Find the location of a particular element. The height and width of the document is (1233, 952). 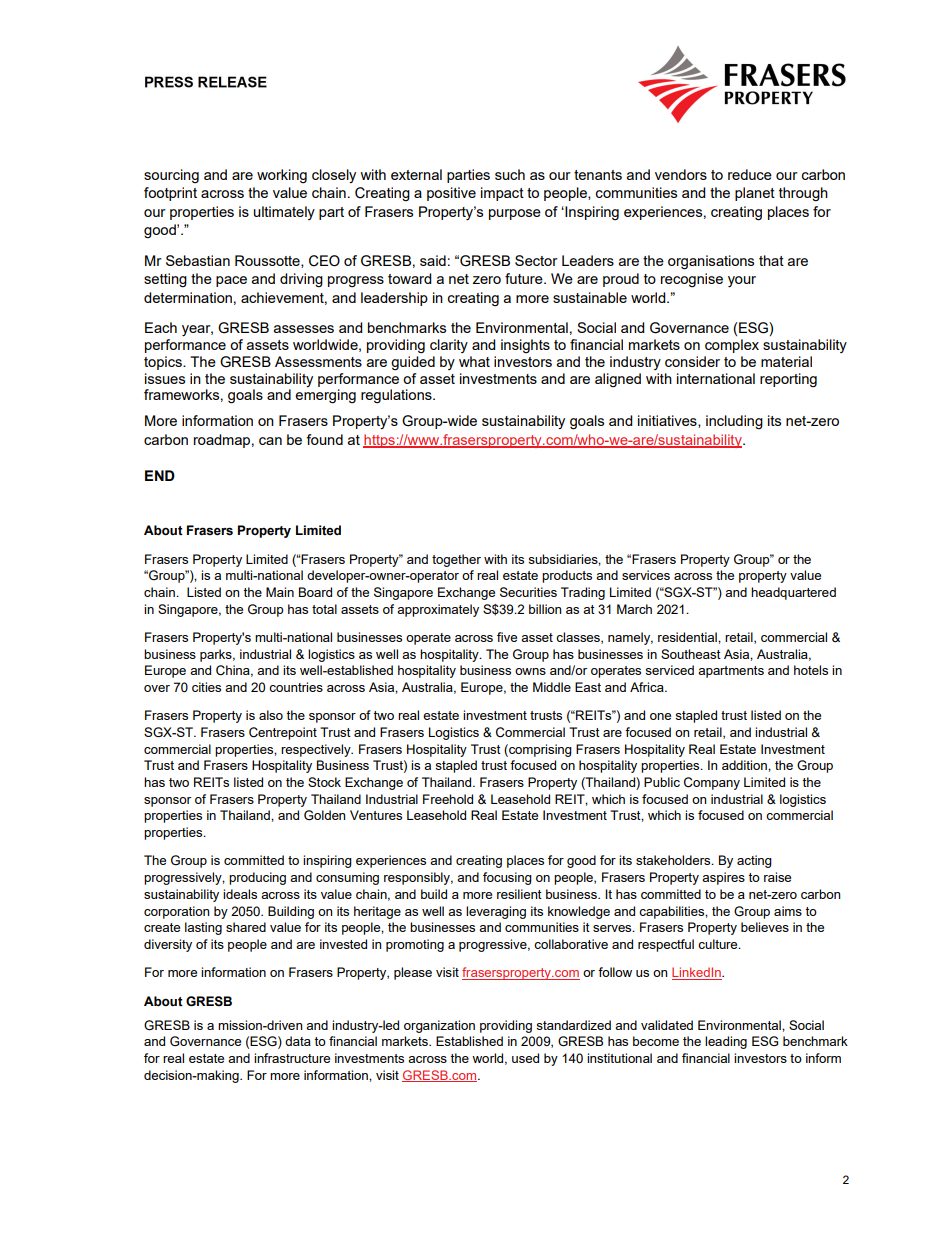

such is located at coordinates (510, 174).
